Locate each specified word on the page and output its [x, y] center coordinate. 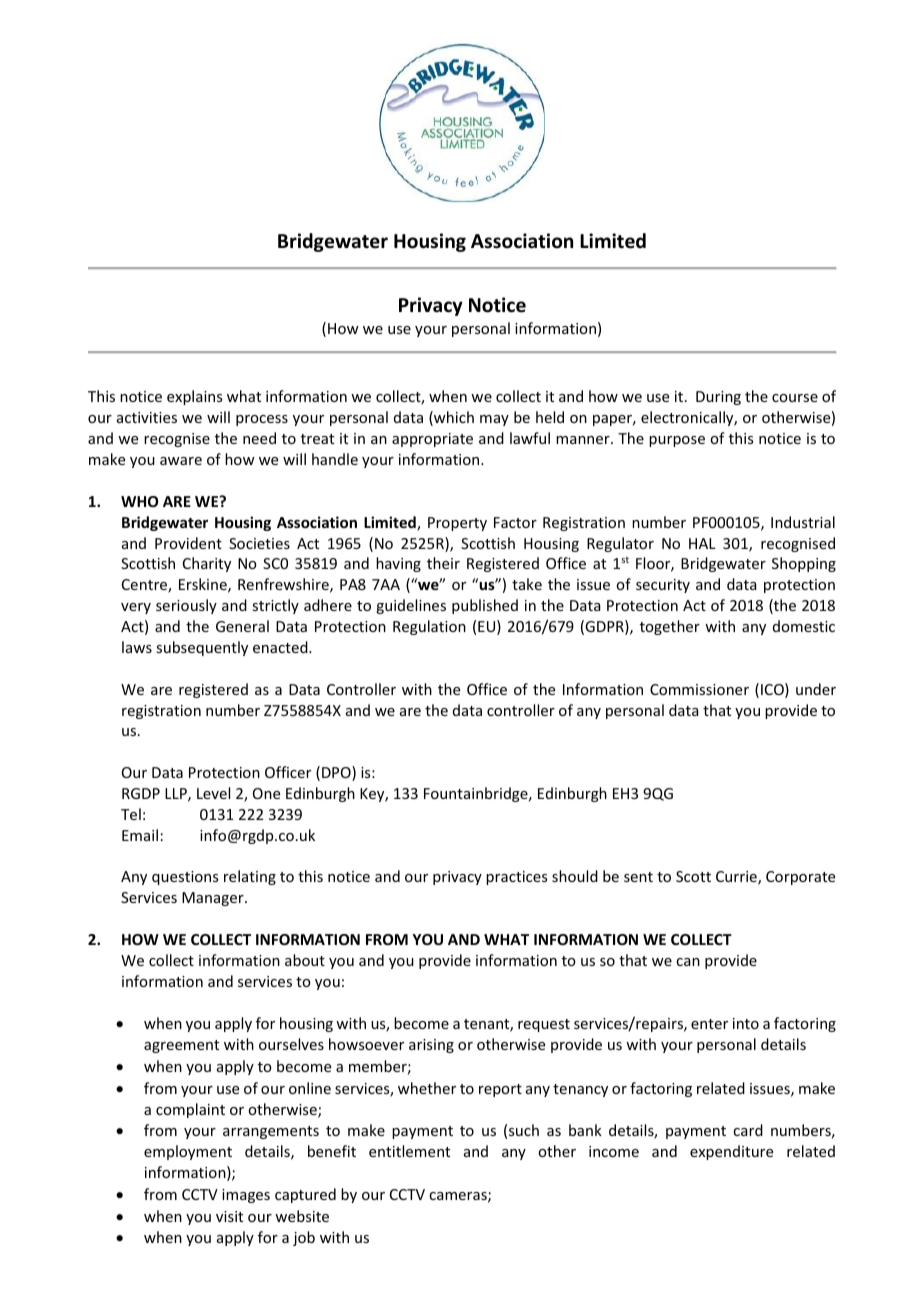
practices [516, 878]
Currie [737, 878]
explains [194, 397]
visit [229, 1216]
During [718, 398]
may [494, 420]
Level [213, 793]
